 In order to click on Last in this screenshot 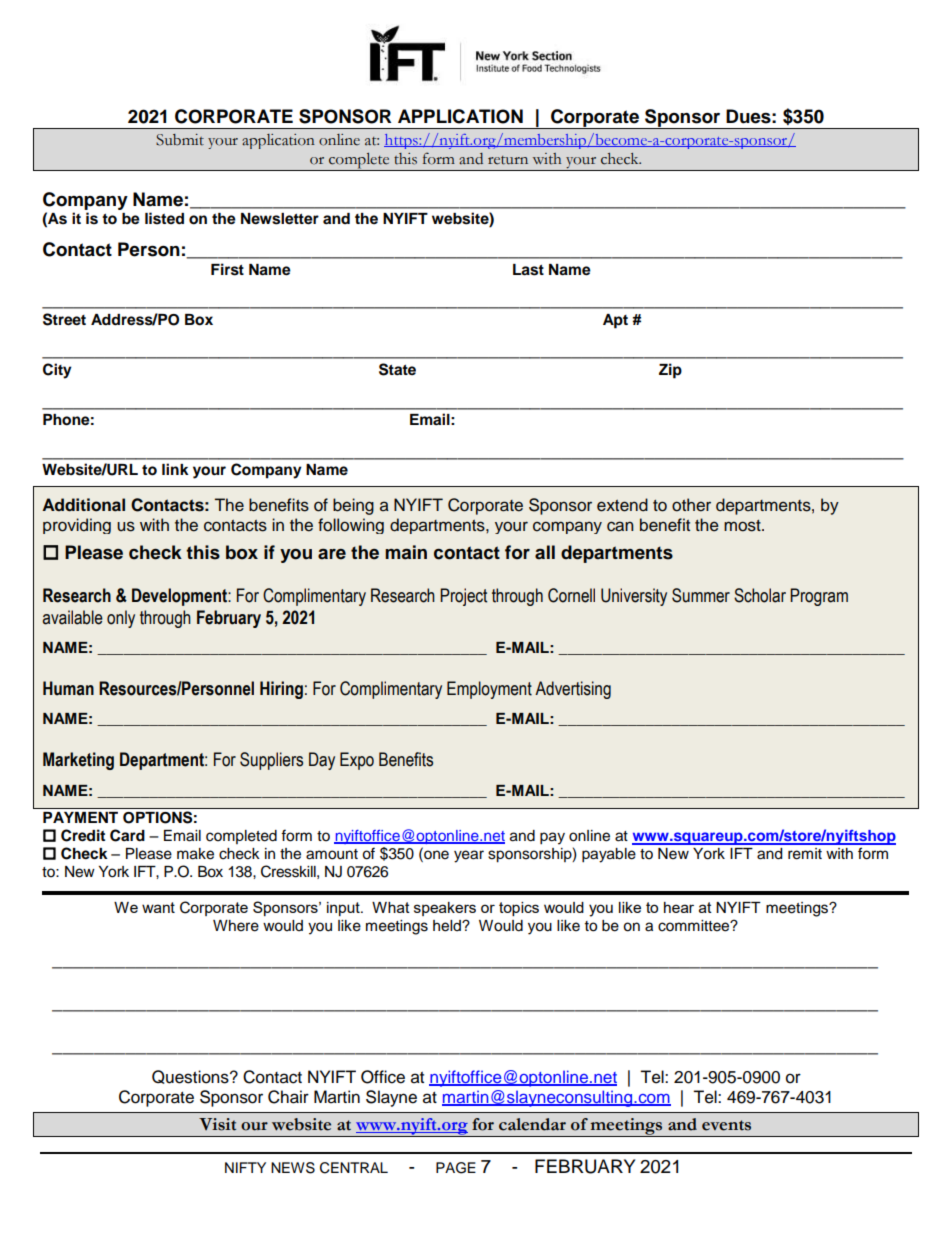, I will do `click(528, 270)`.
